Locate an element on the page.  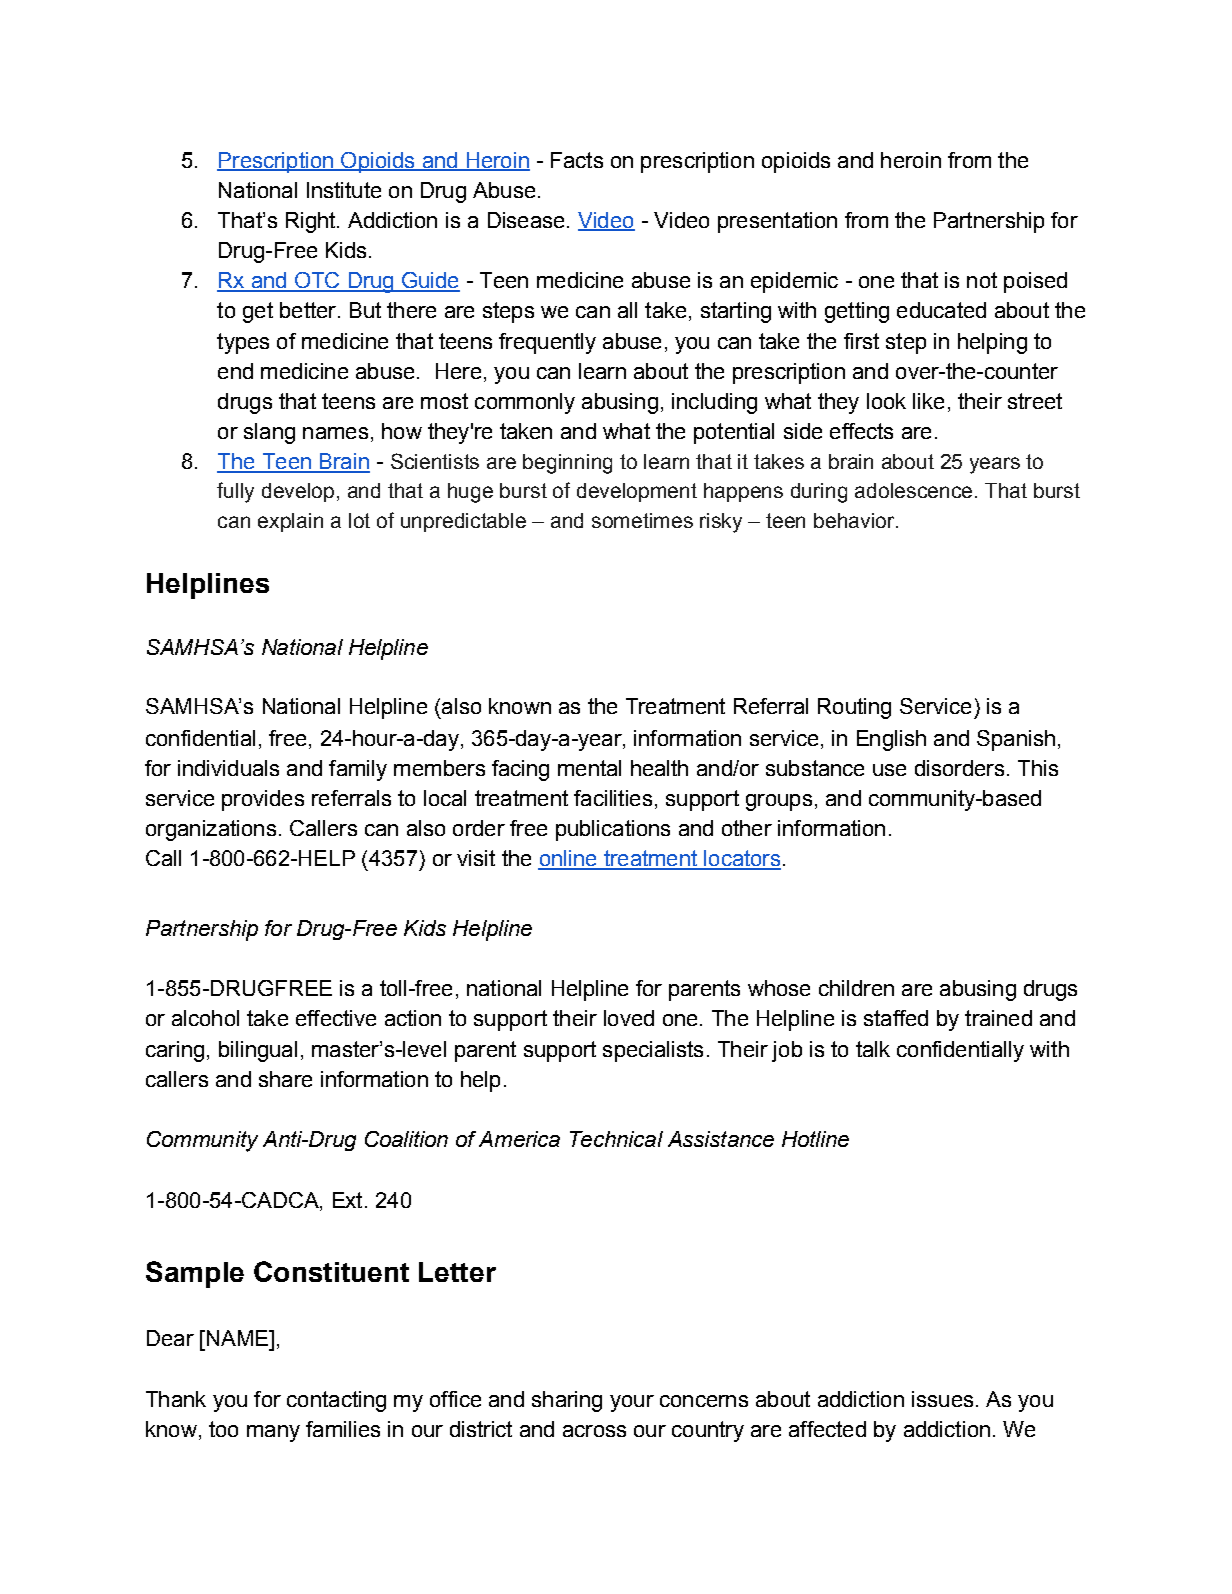
many is located at coordinates (273, 1433).
